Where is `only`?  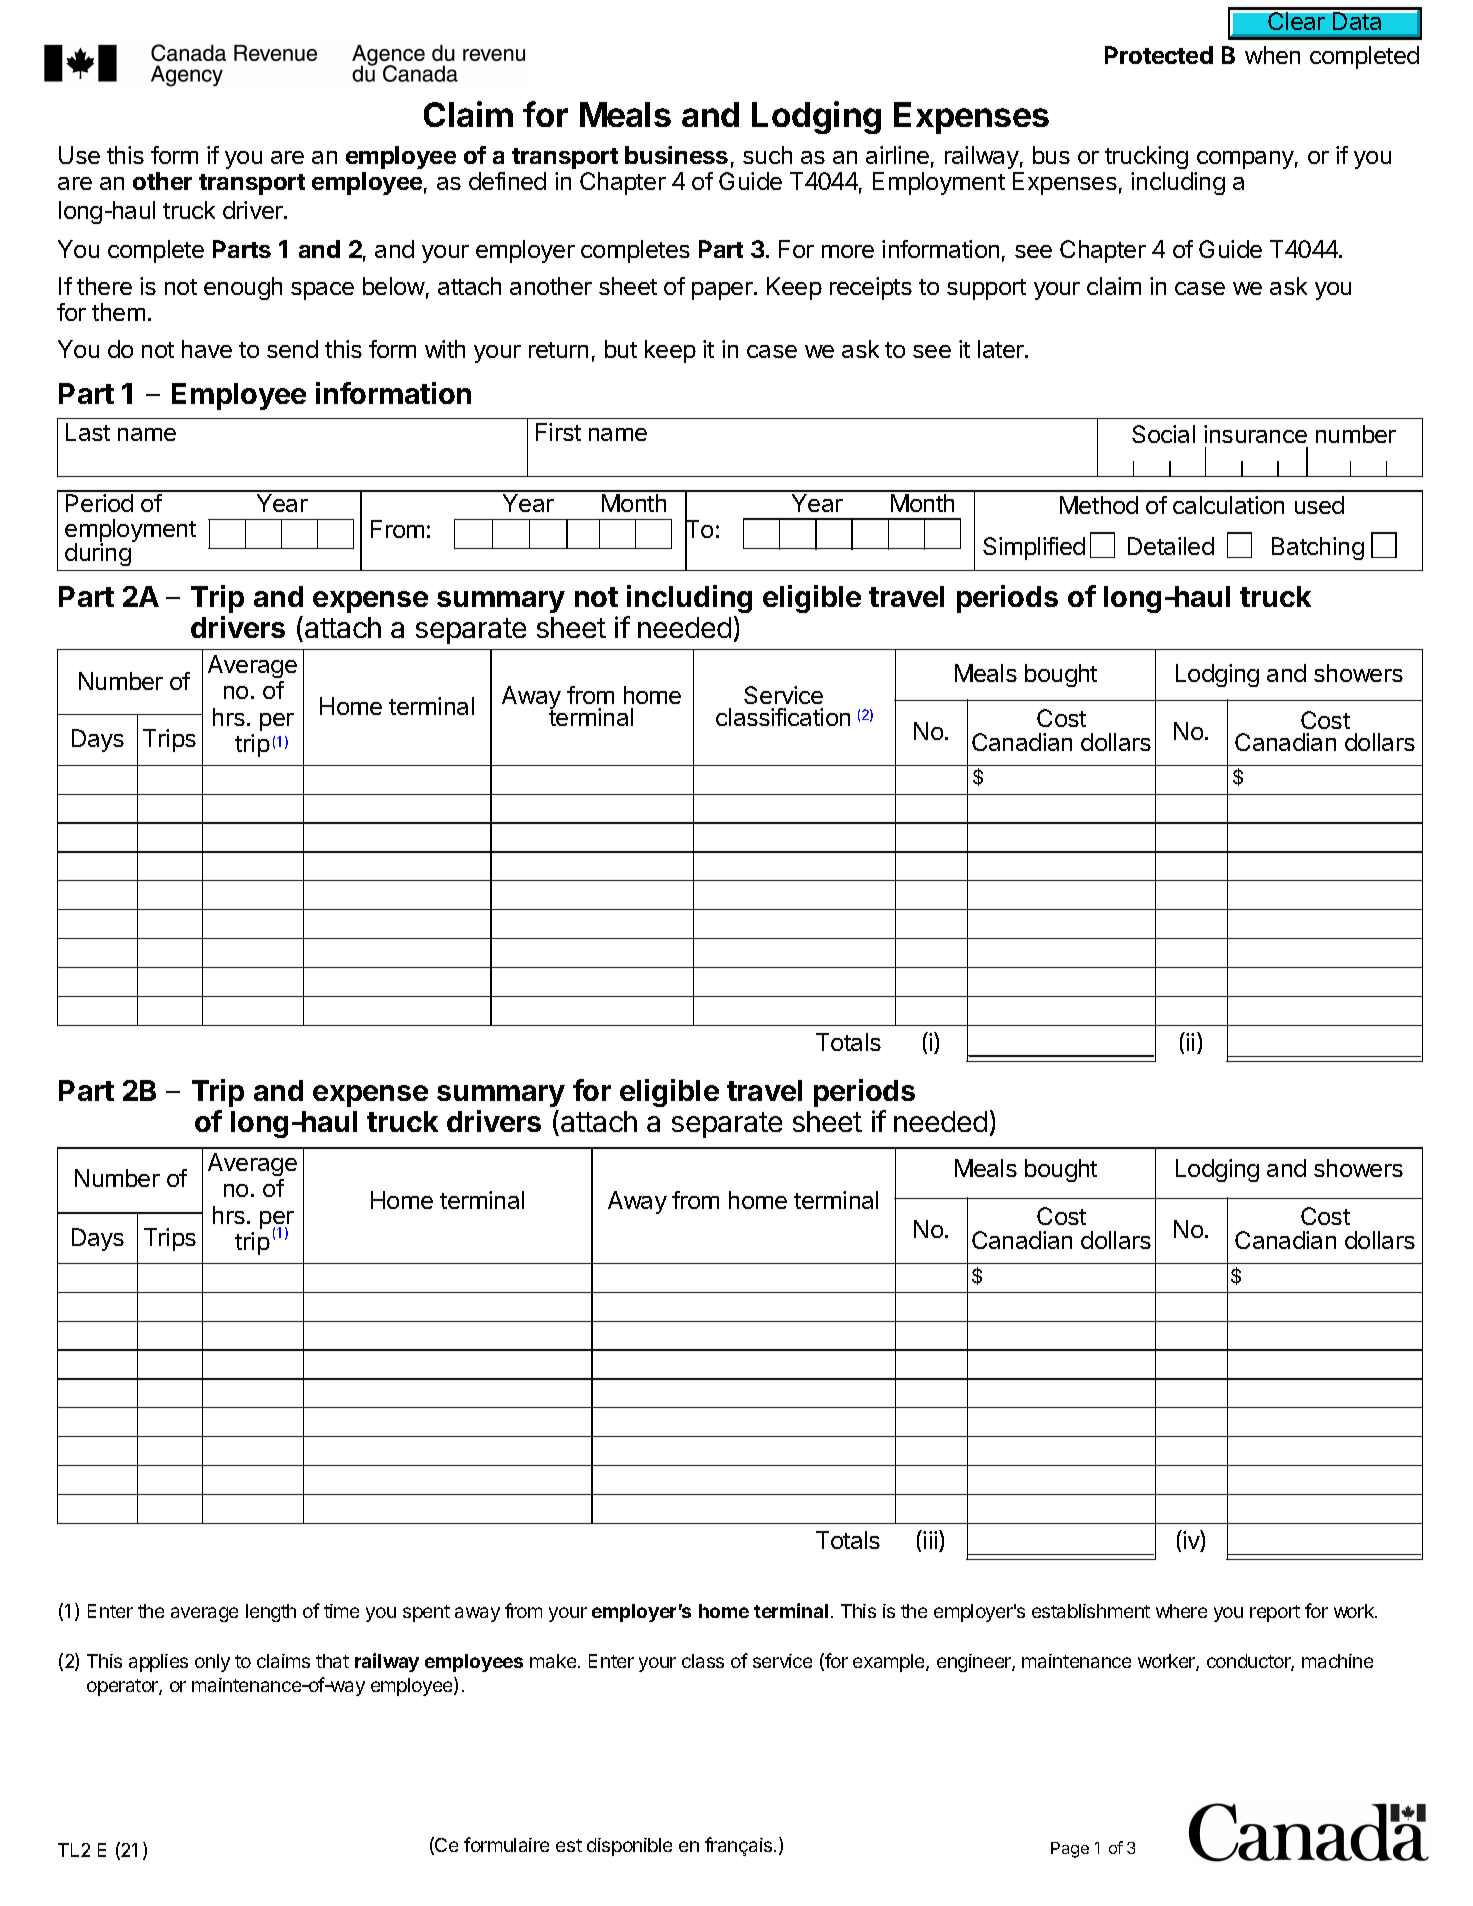 only is located at coordinates (212, 1663).
